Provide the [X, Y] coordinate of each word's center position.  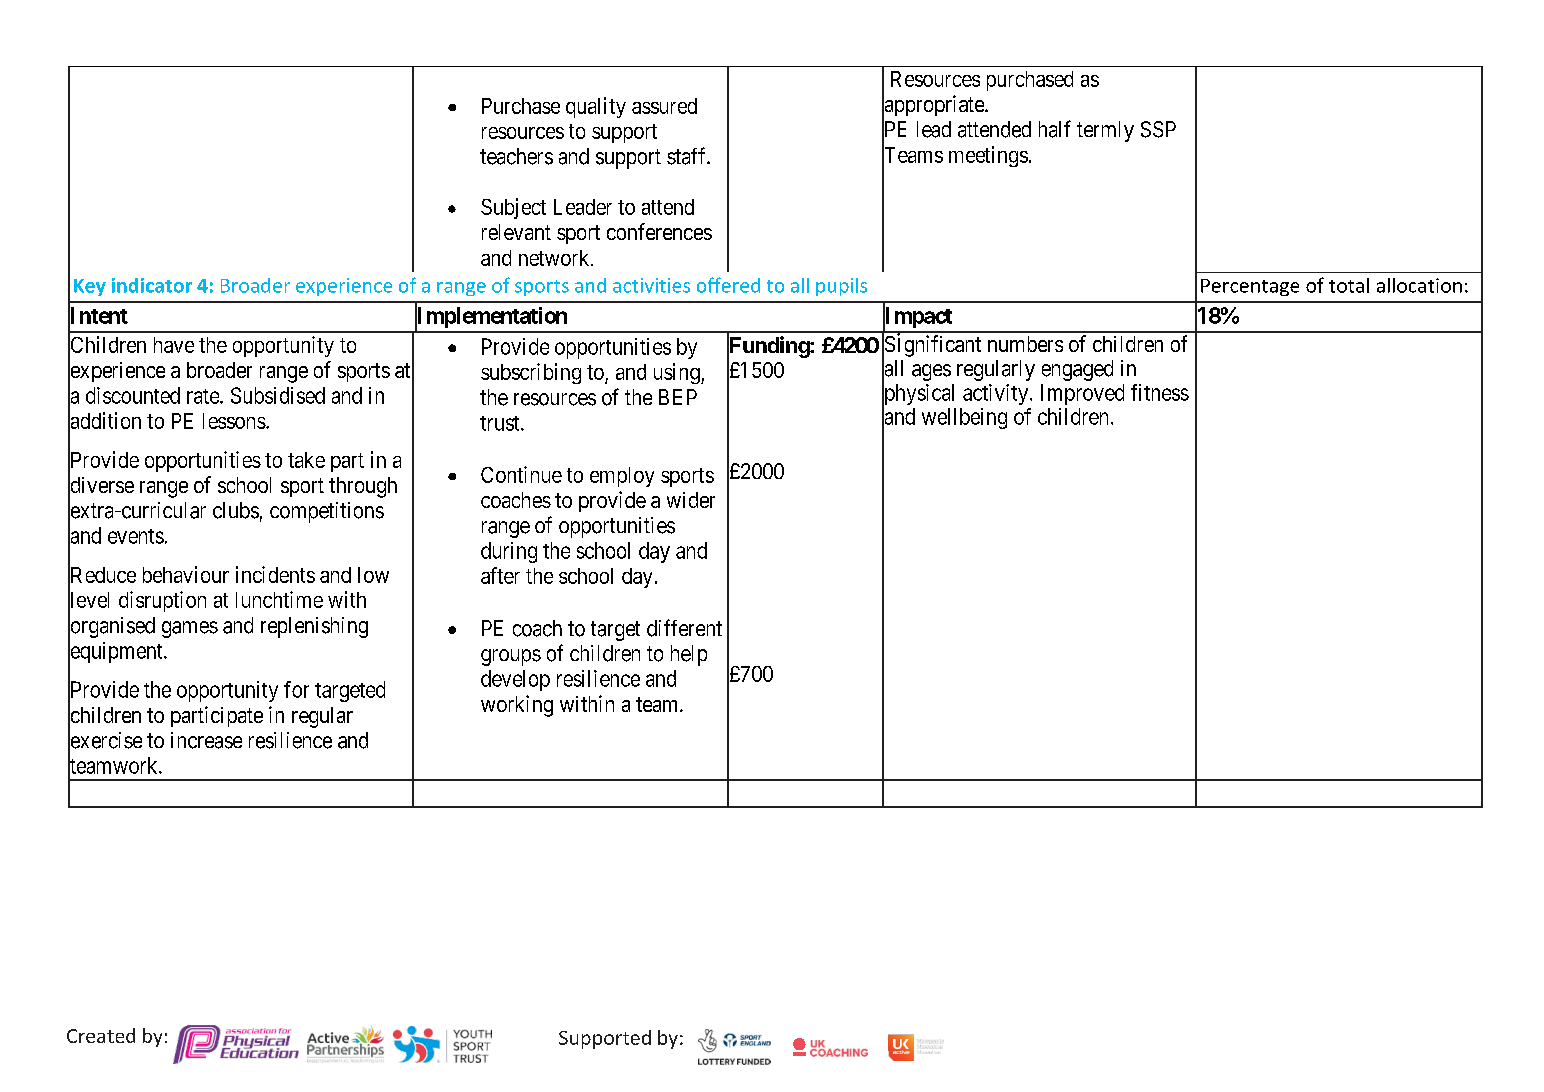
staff [688, 156]
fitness [1160, 392]
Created [101, 1035]
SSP [1158, 129]
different [684, 628]
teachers [516, 156]
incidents [275, 574]
